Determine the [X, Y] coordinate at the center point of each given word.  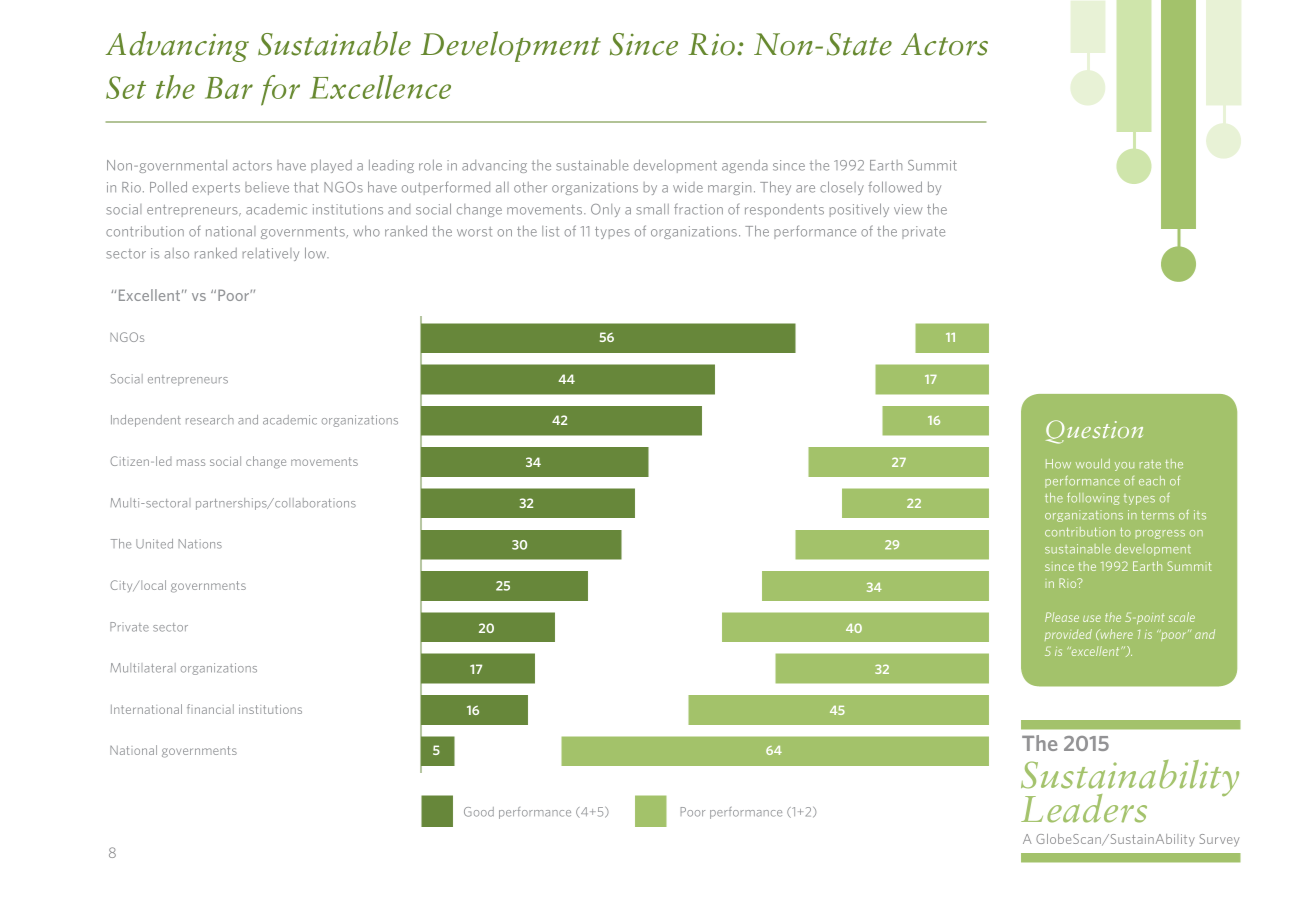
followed [895, 187]
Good [479, 812]
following [1093, 499]
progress [1160, 534]
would [1093, 464]
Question [1094, 432]
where [1115, 634]
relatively [271, 254]
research [210, 420]
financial [210, 709]
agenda [745, 166]
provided [1068, 635]
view [908, 209]
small [652, 209]
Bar [229, 88]
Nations [200, 544]
